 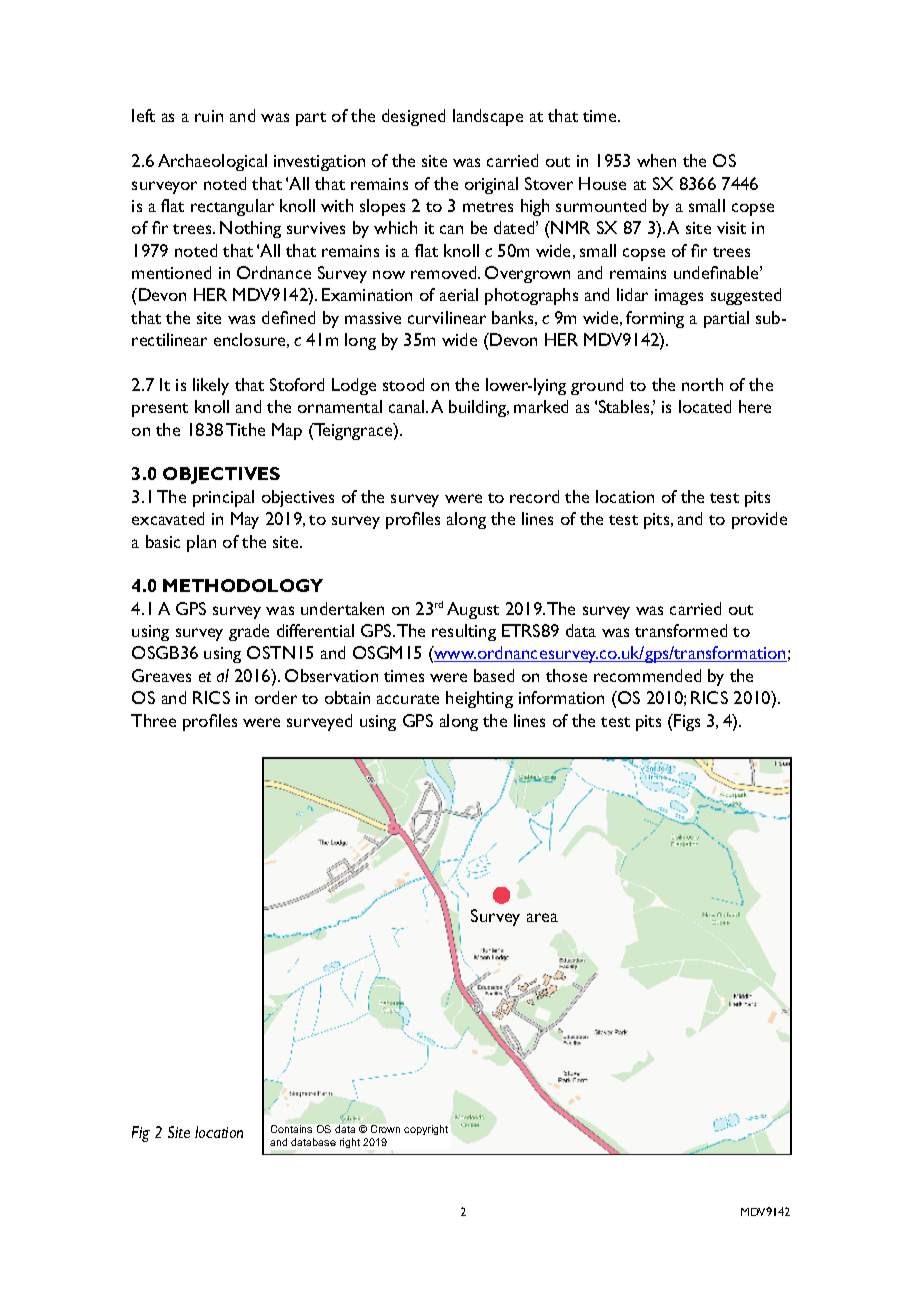 What do you see at coordinates (212, 162) in the document?
I see `Archaeological` at bounding box center [212, 162].
